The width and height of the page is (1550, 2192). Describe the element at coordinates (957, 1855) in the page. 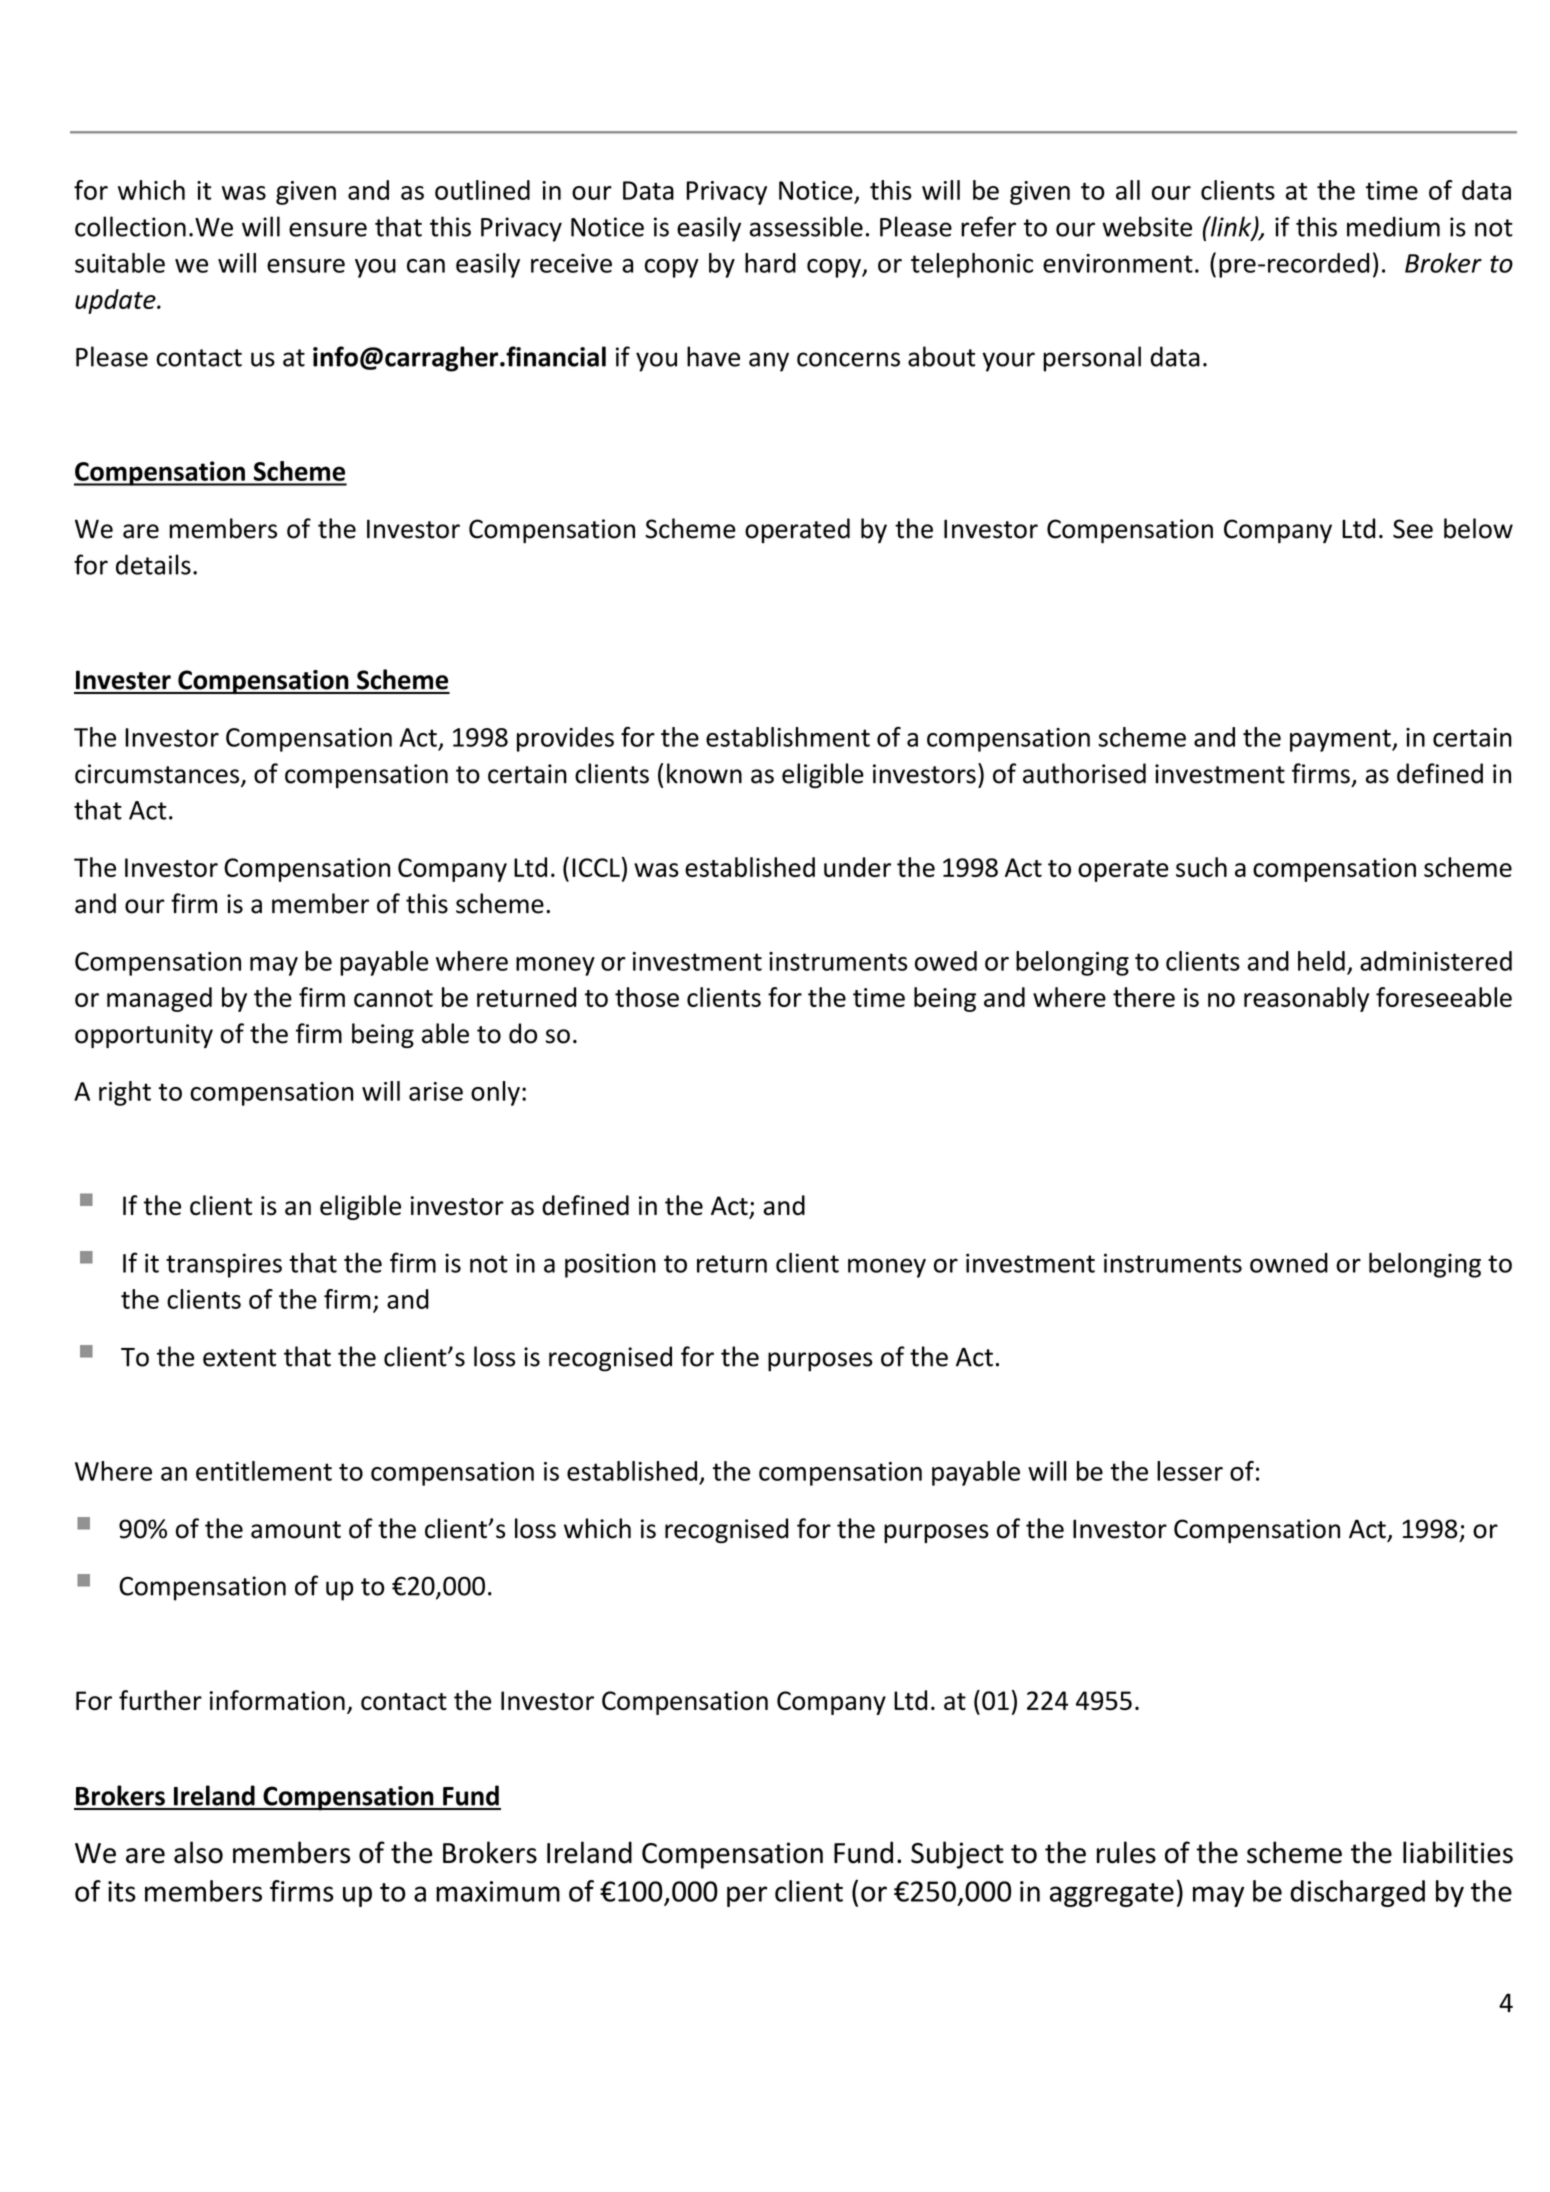

I see `Subject` at that location.
